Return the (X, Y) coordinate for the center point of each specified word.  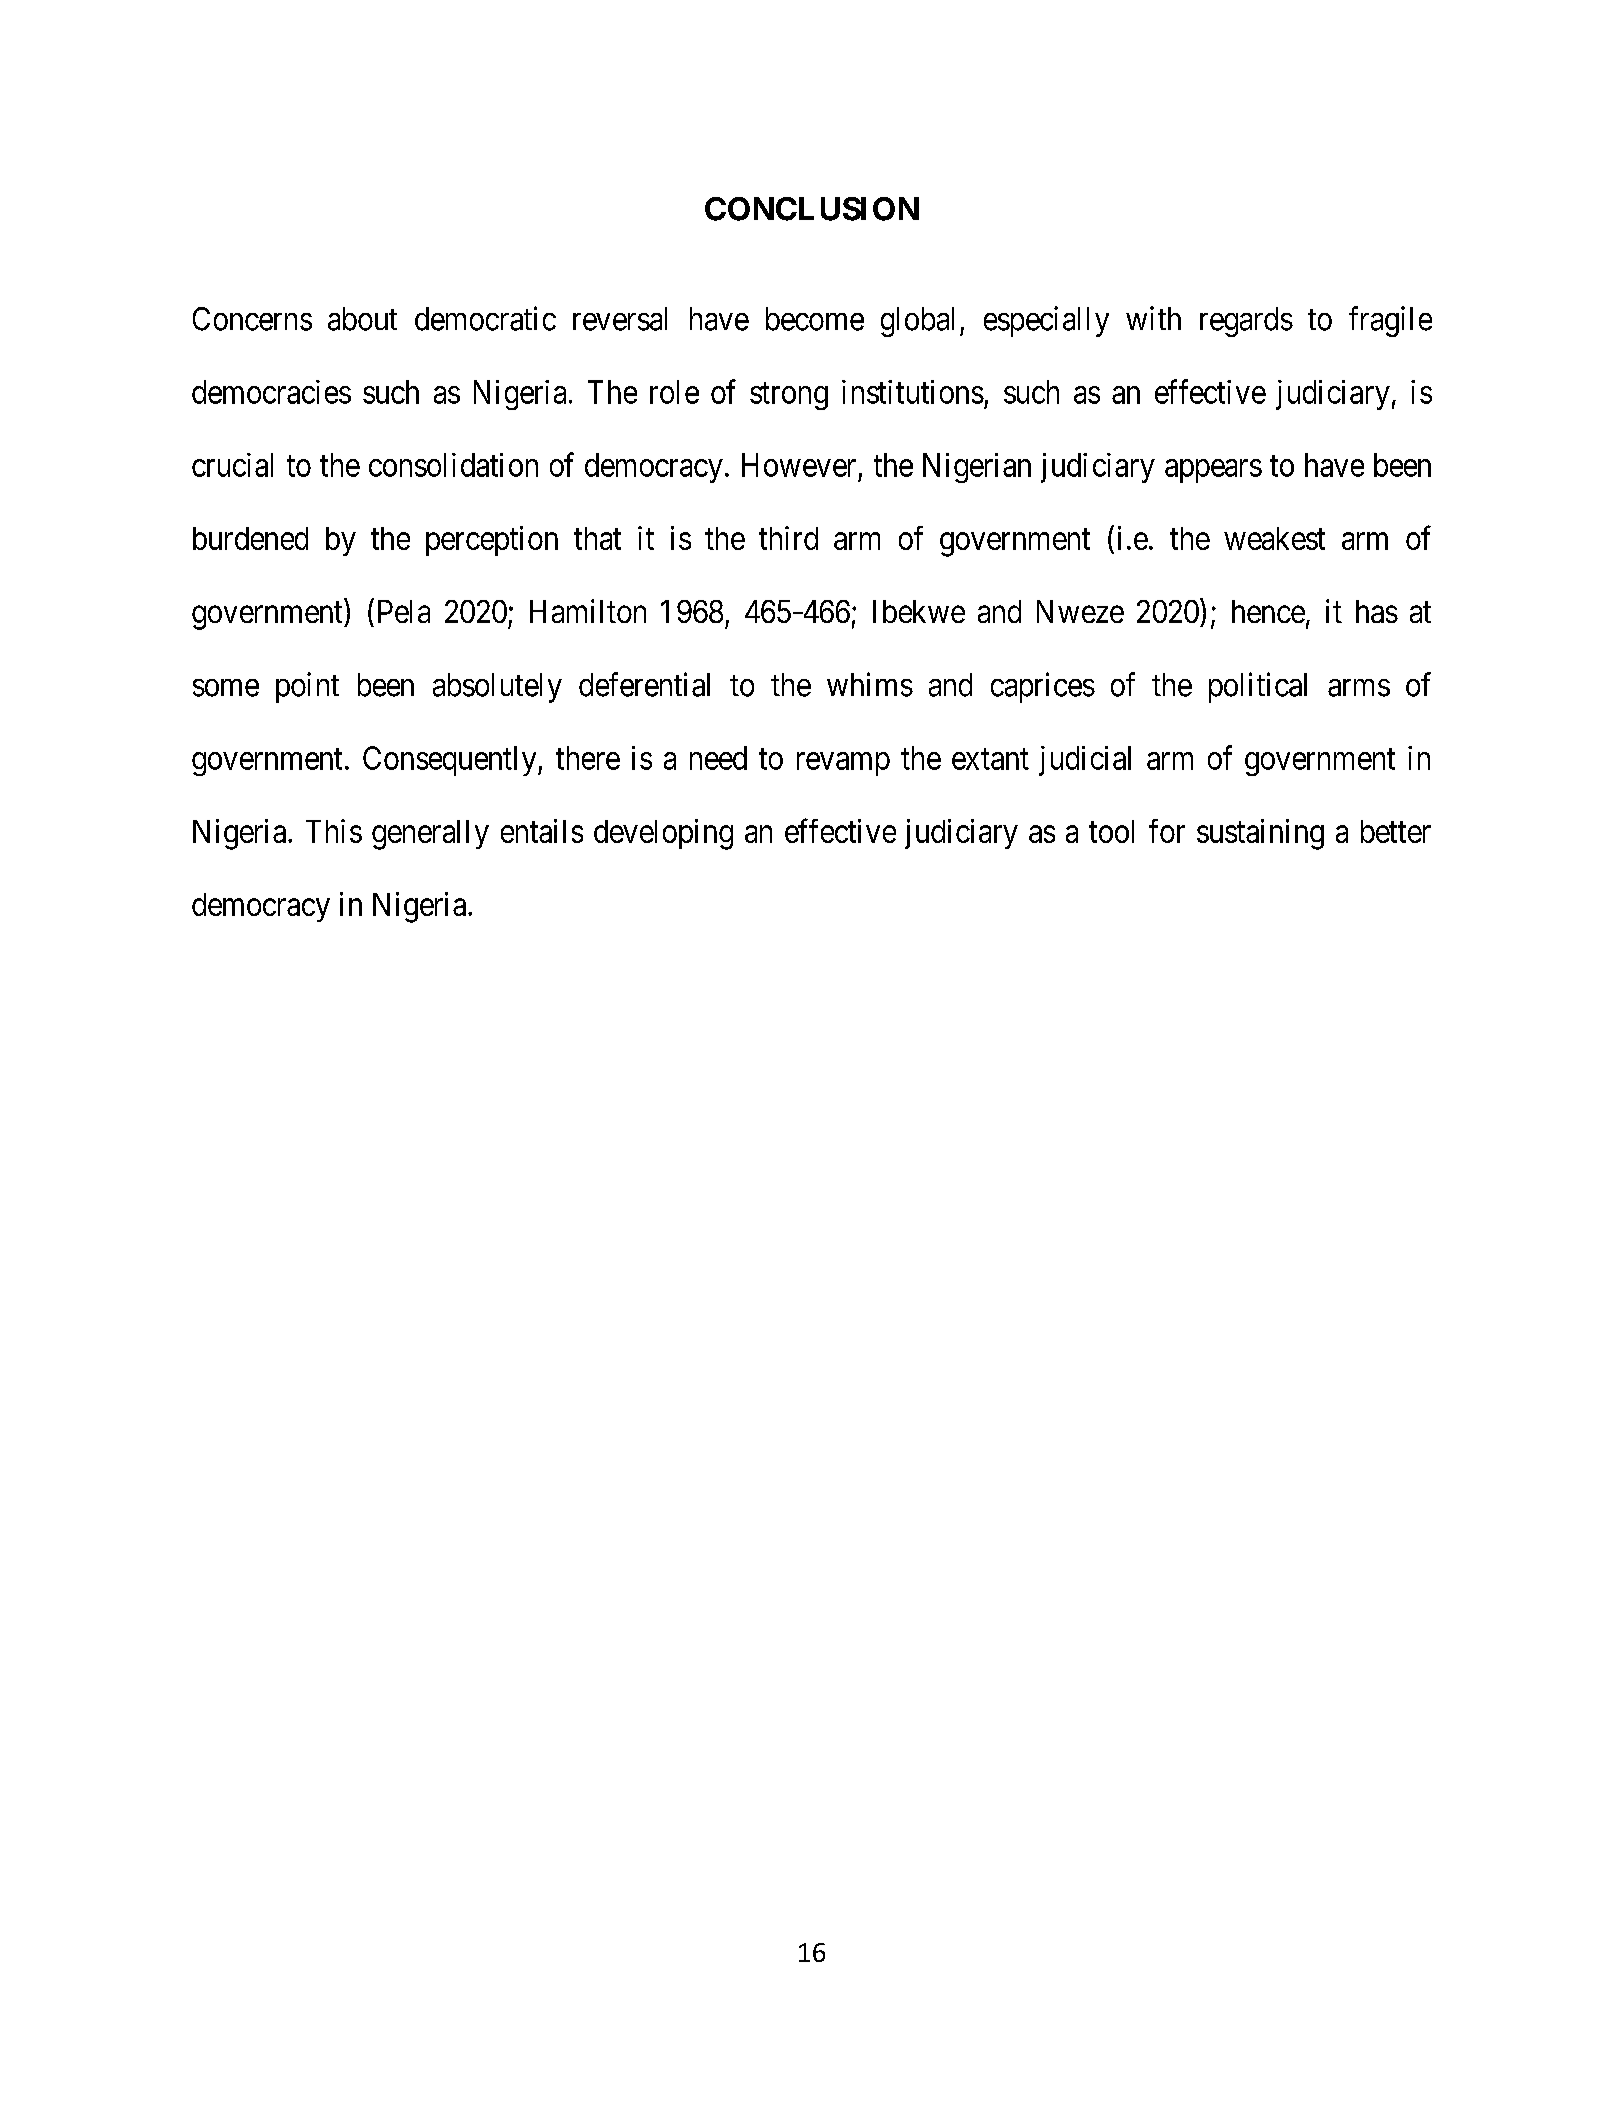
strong (789, 396)
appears (1213, 471)
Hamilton (588, 611)
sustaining (1260, 834)
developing (663, 834)
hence (1268, 611)
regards (1246, 322)
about (362, 319)
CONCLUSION (812, 209)
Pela (404, 611)
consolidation (453, 465)
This (334, 831)
